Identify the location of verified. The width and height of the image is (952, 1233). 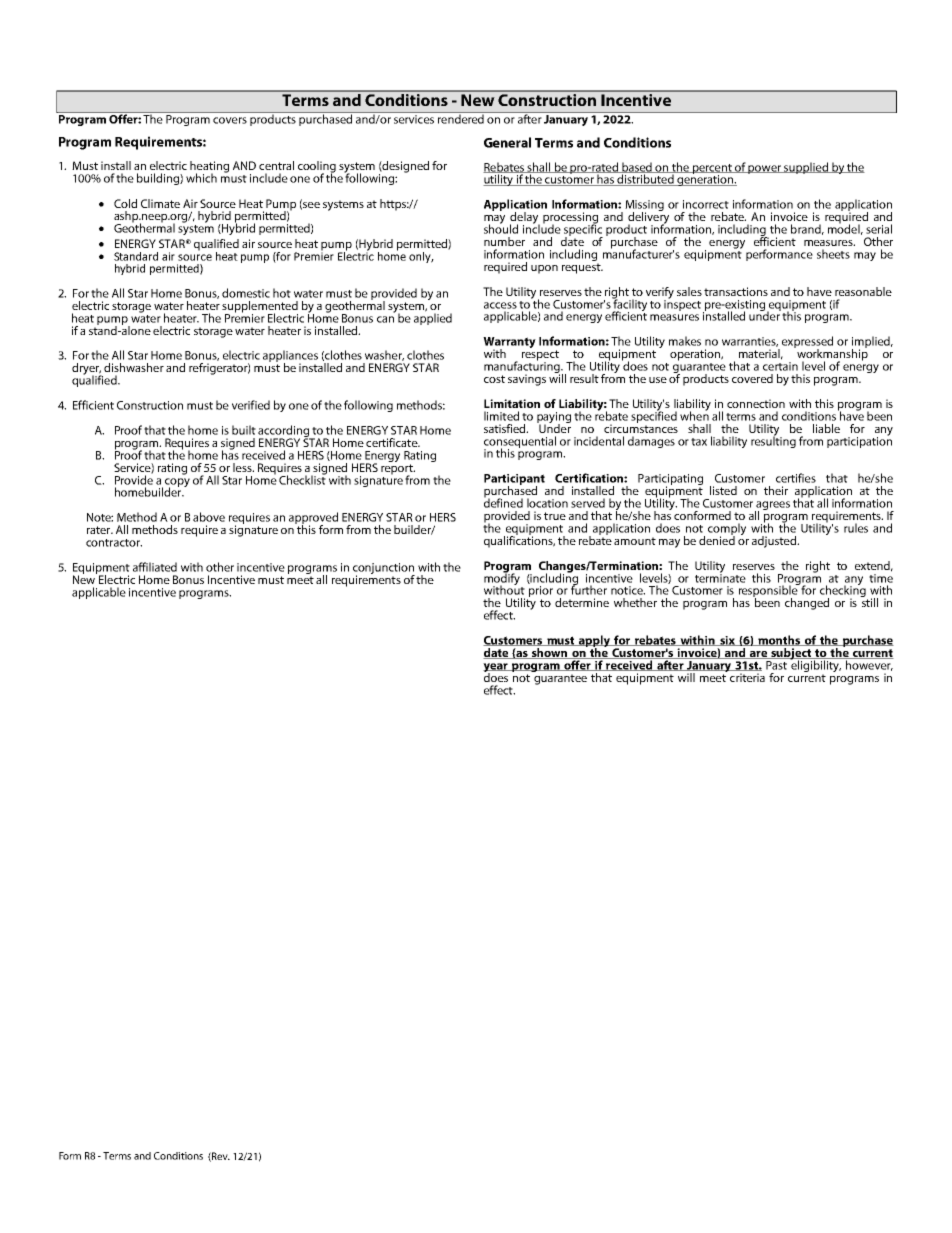
(251, 405).
